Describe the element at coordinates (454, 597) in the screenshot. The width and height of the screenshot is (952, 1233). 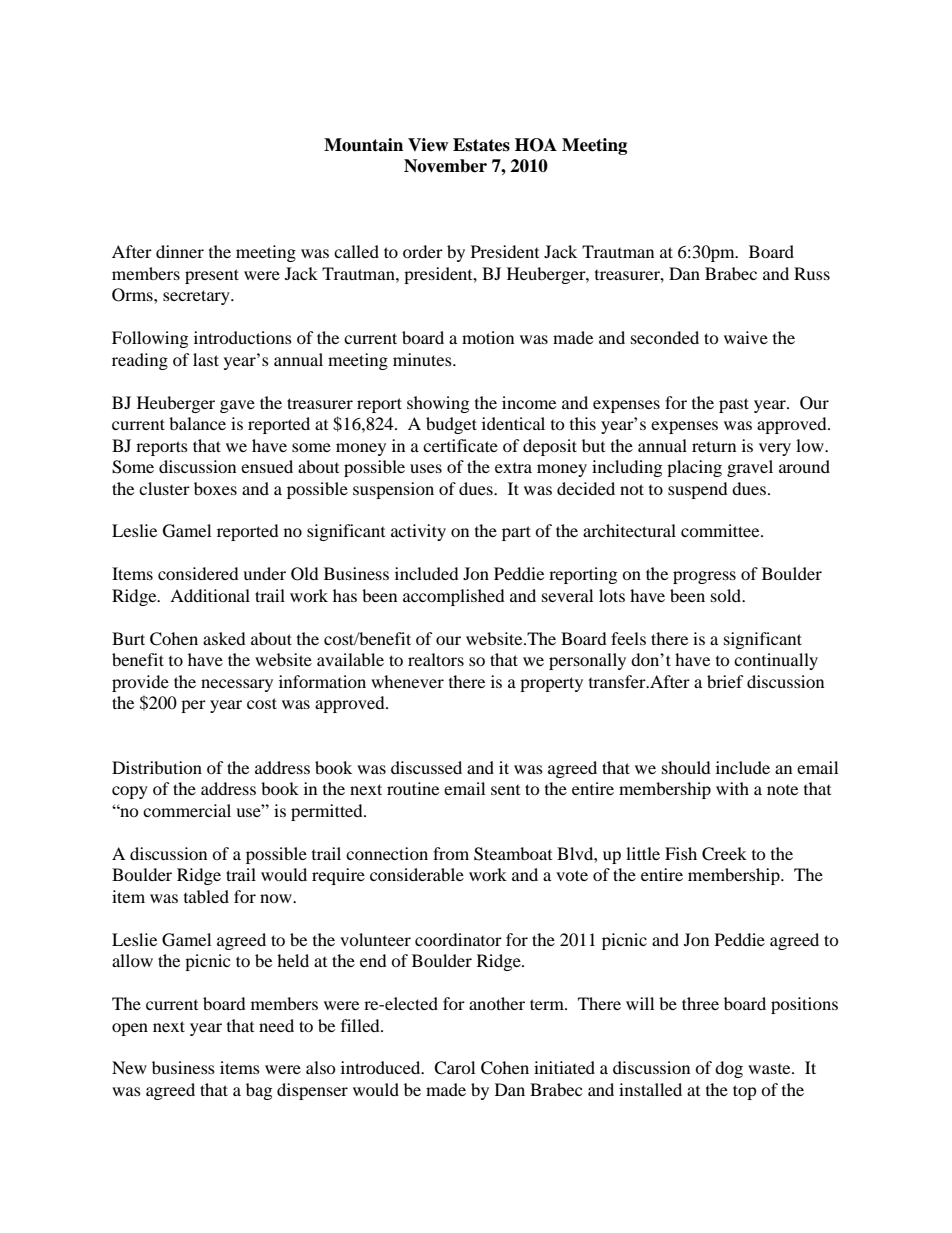
I see `accomplished` at that location.
